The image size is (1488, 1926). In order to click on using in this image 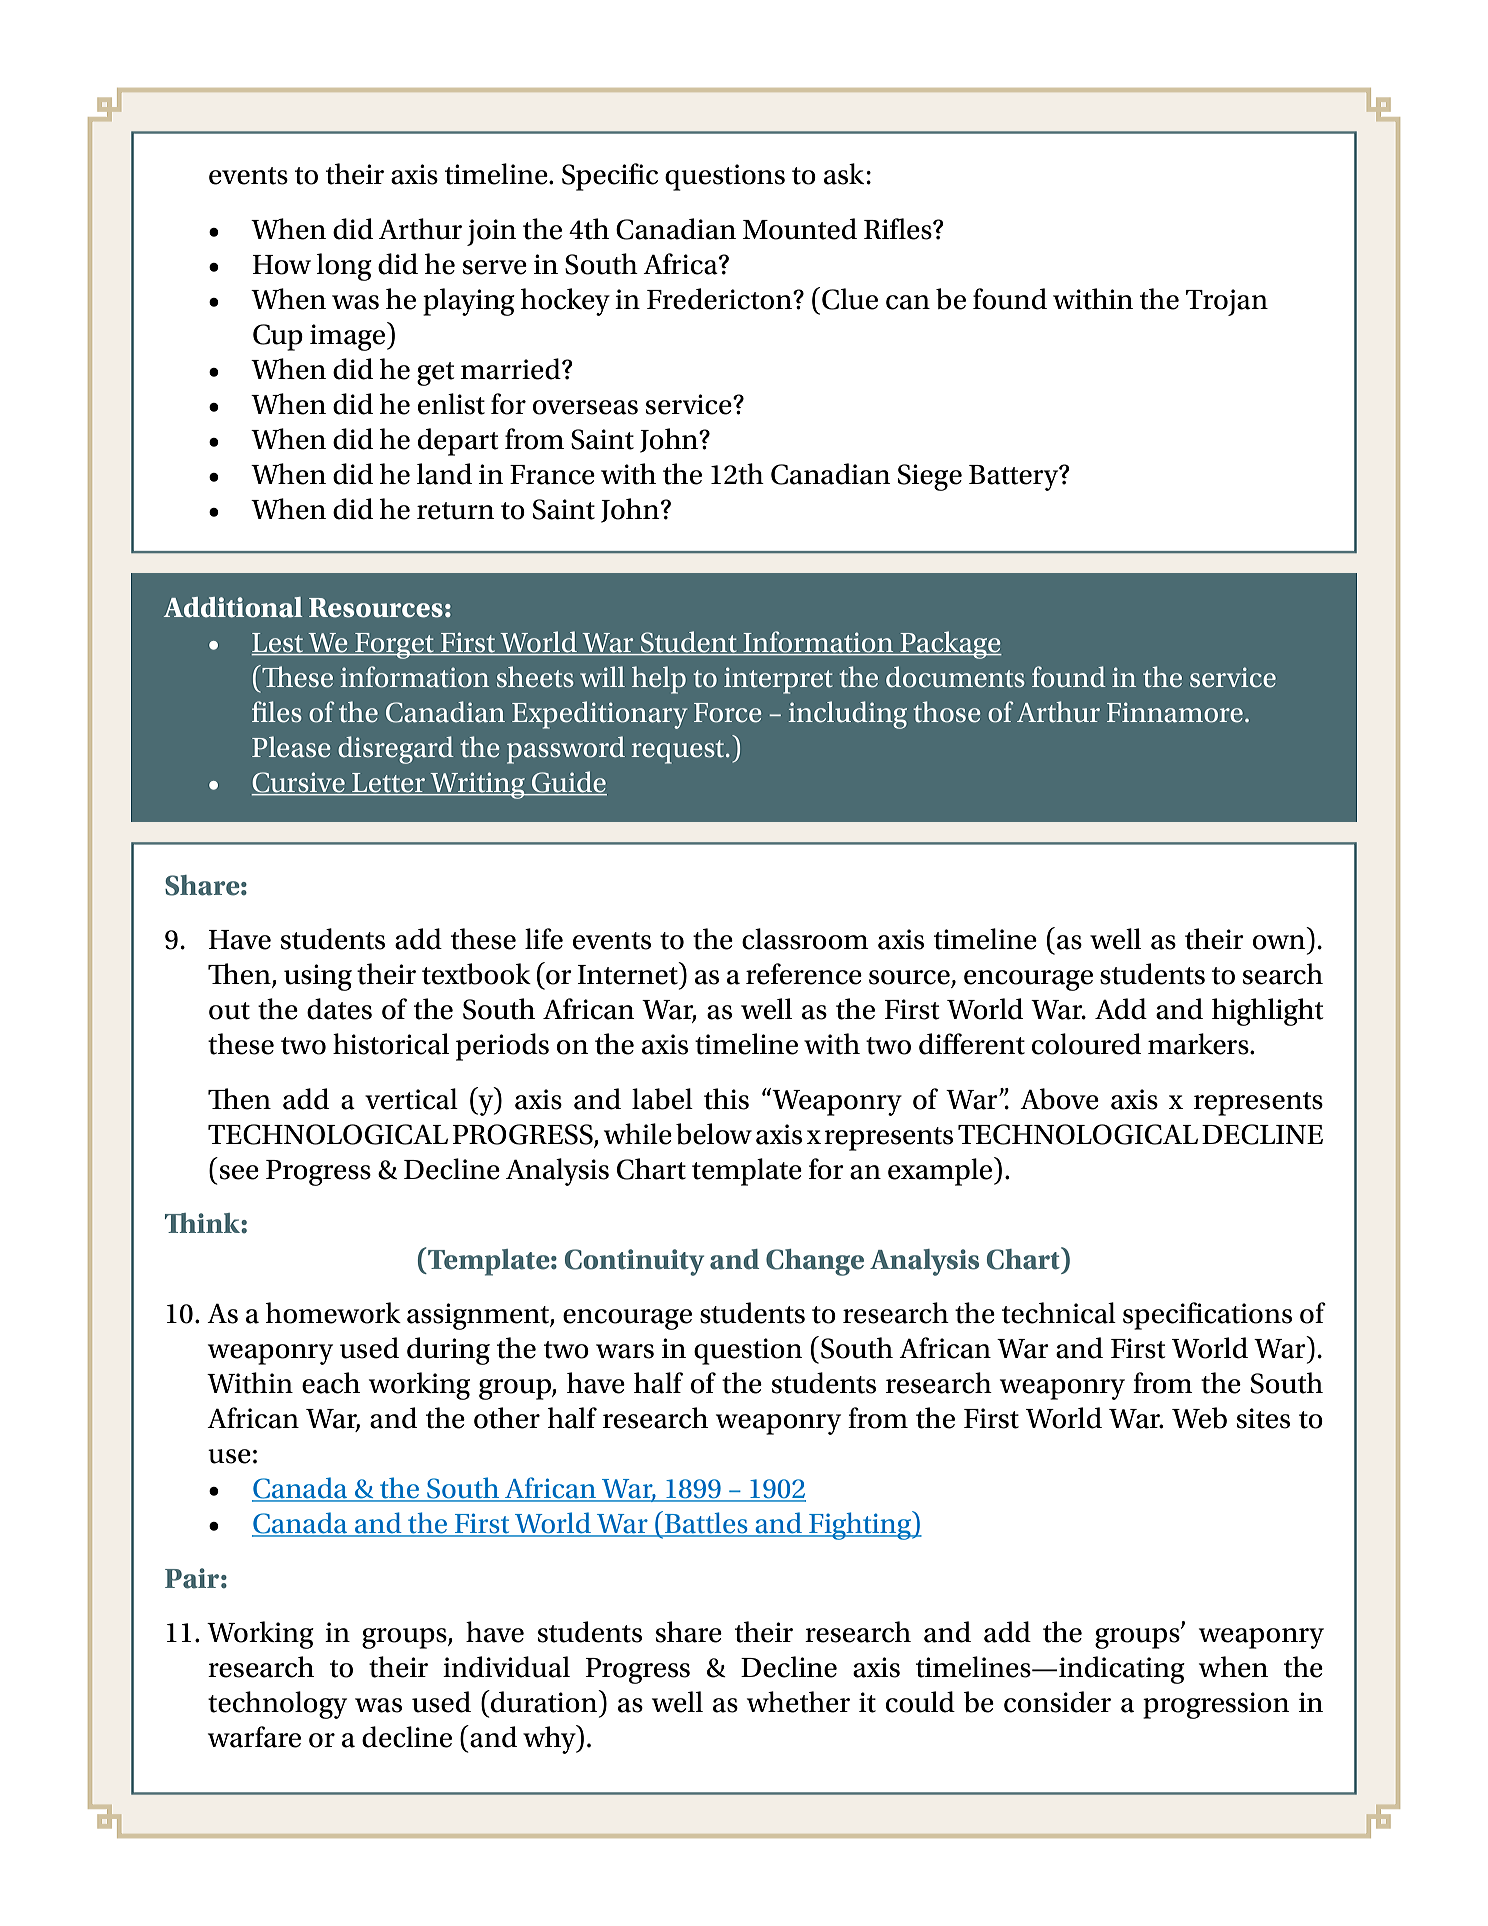, I will do `click(318, 977)`.
